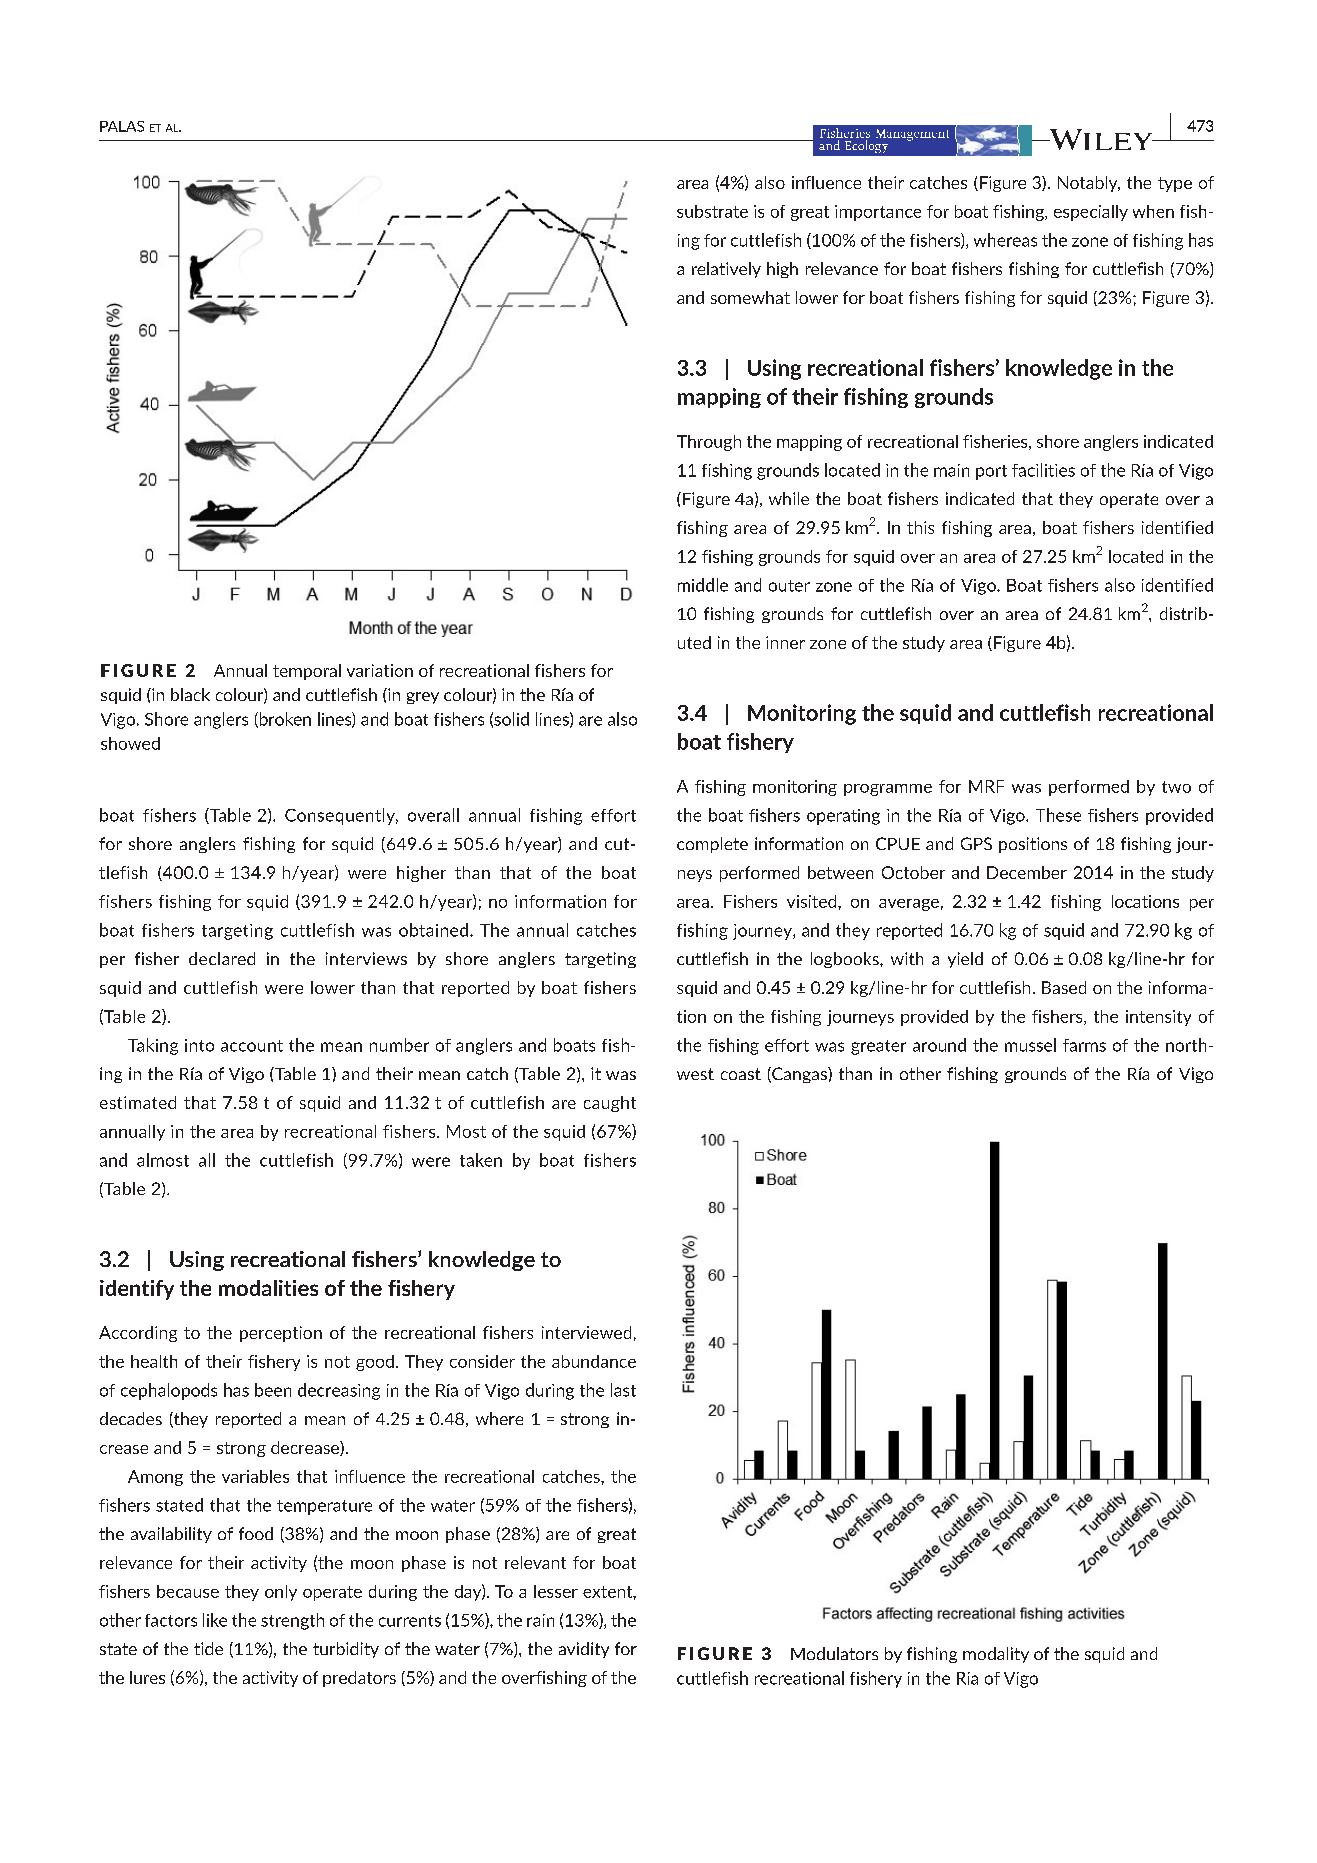  Describe the element at coordinates (222, 958) in the page. I see `declared` at that location.
